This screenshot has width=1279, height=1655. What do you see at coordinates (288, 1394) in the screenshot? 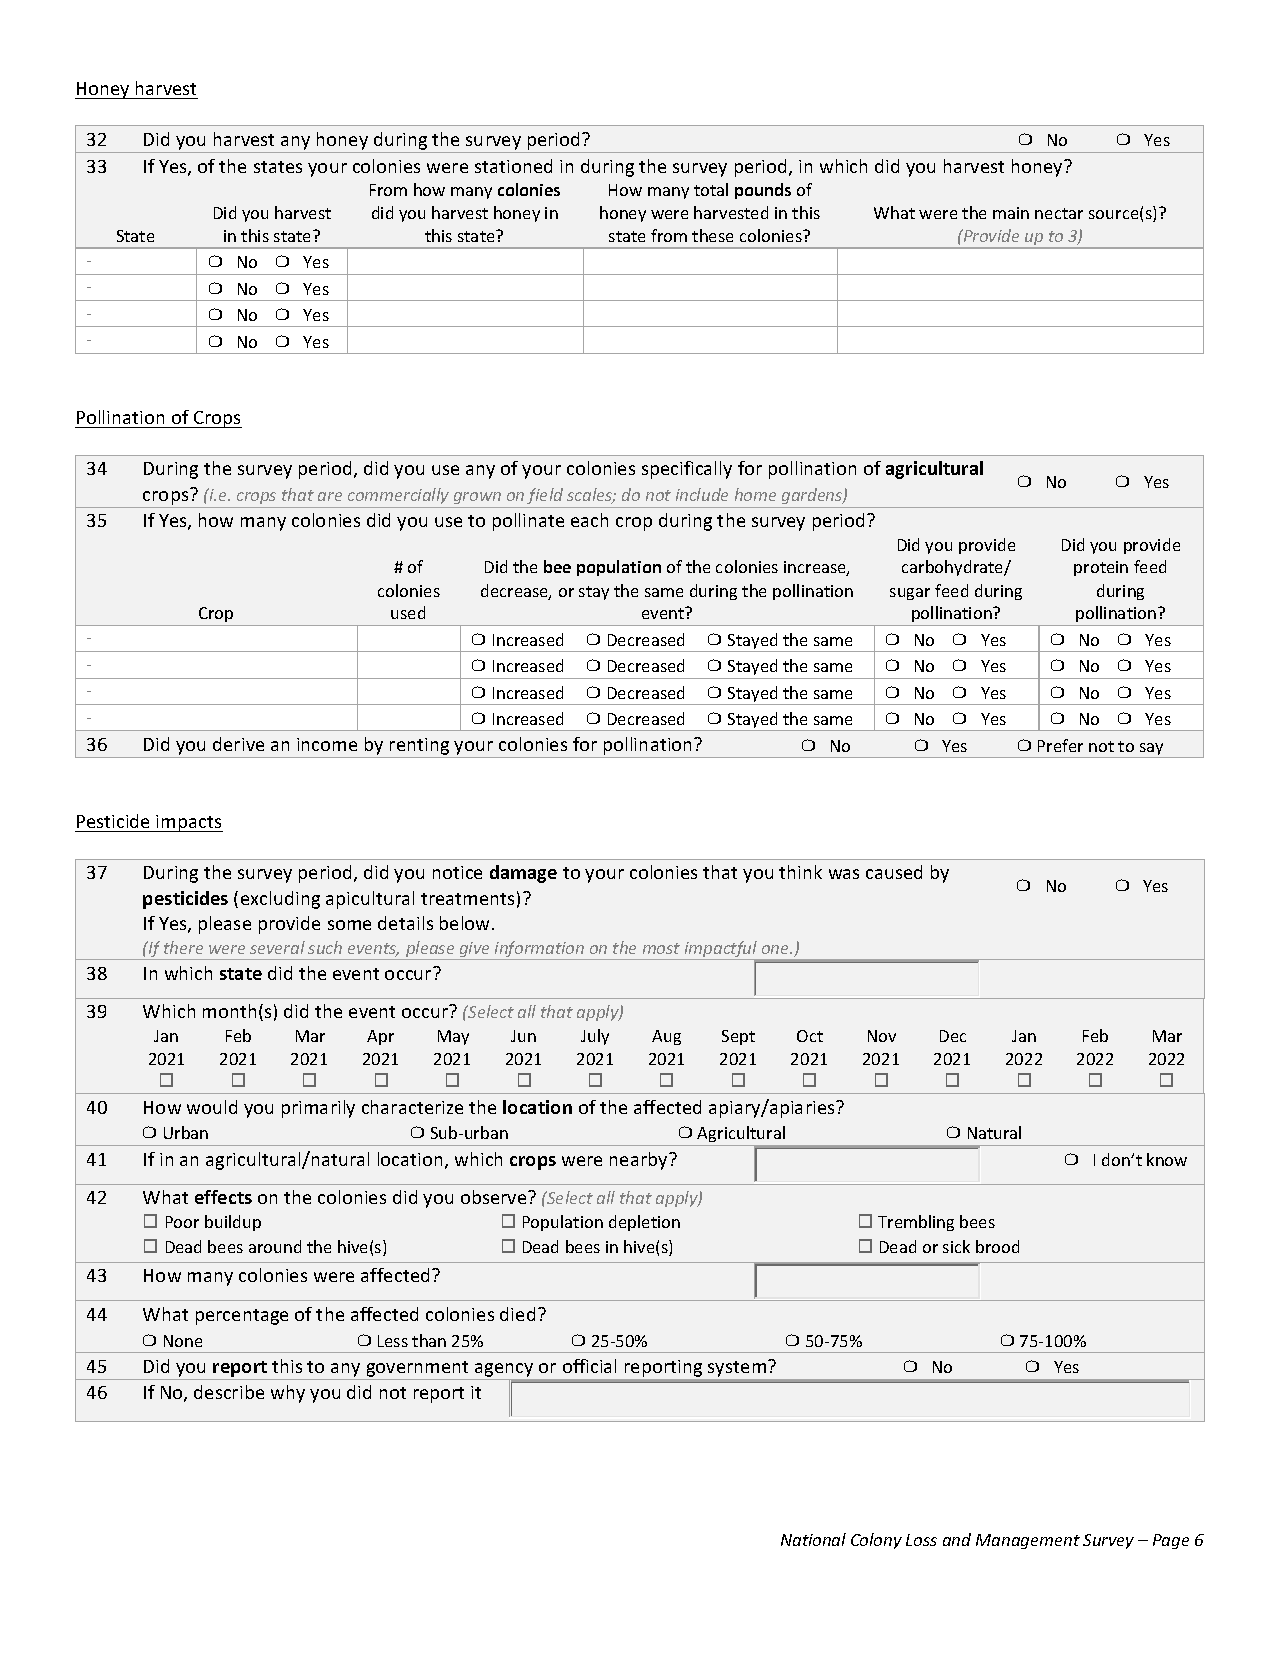
I see `why` at bounding box center [288, 1394].
